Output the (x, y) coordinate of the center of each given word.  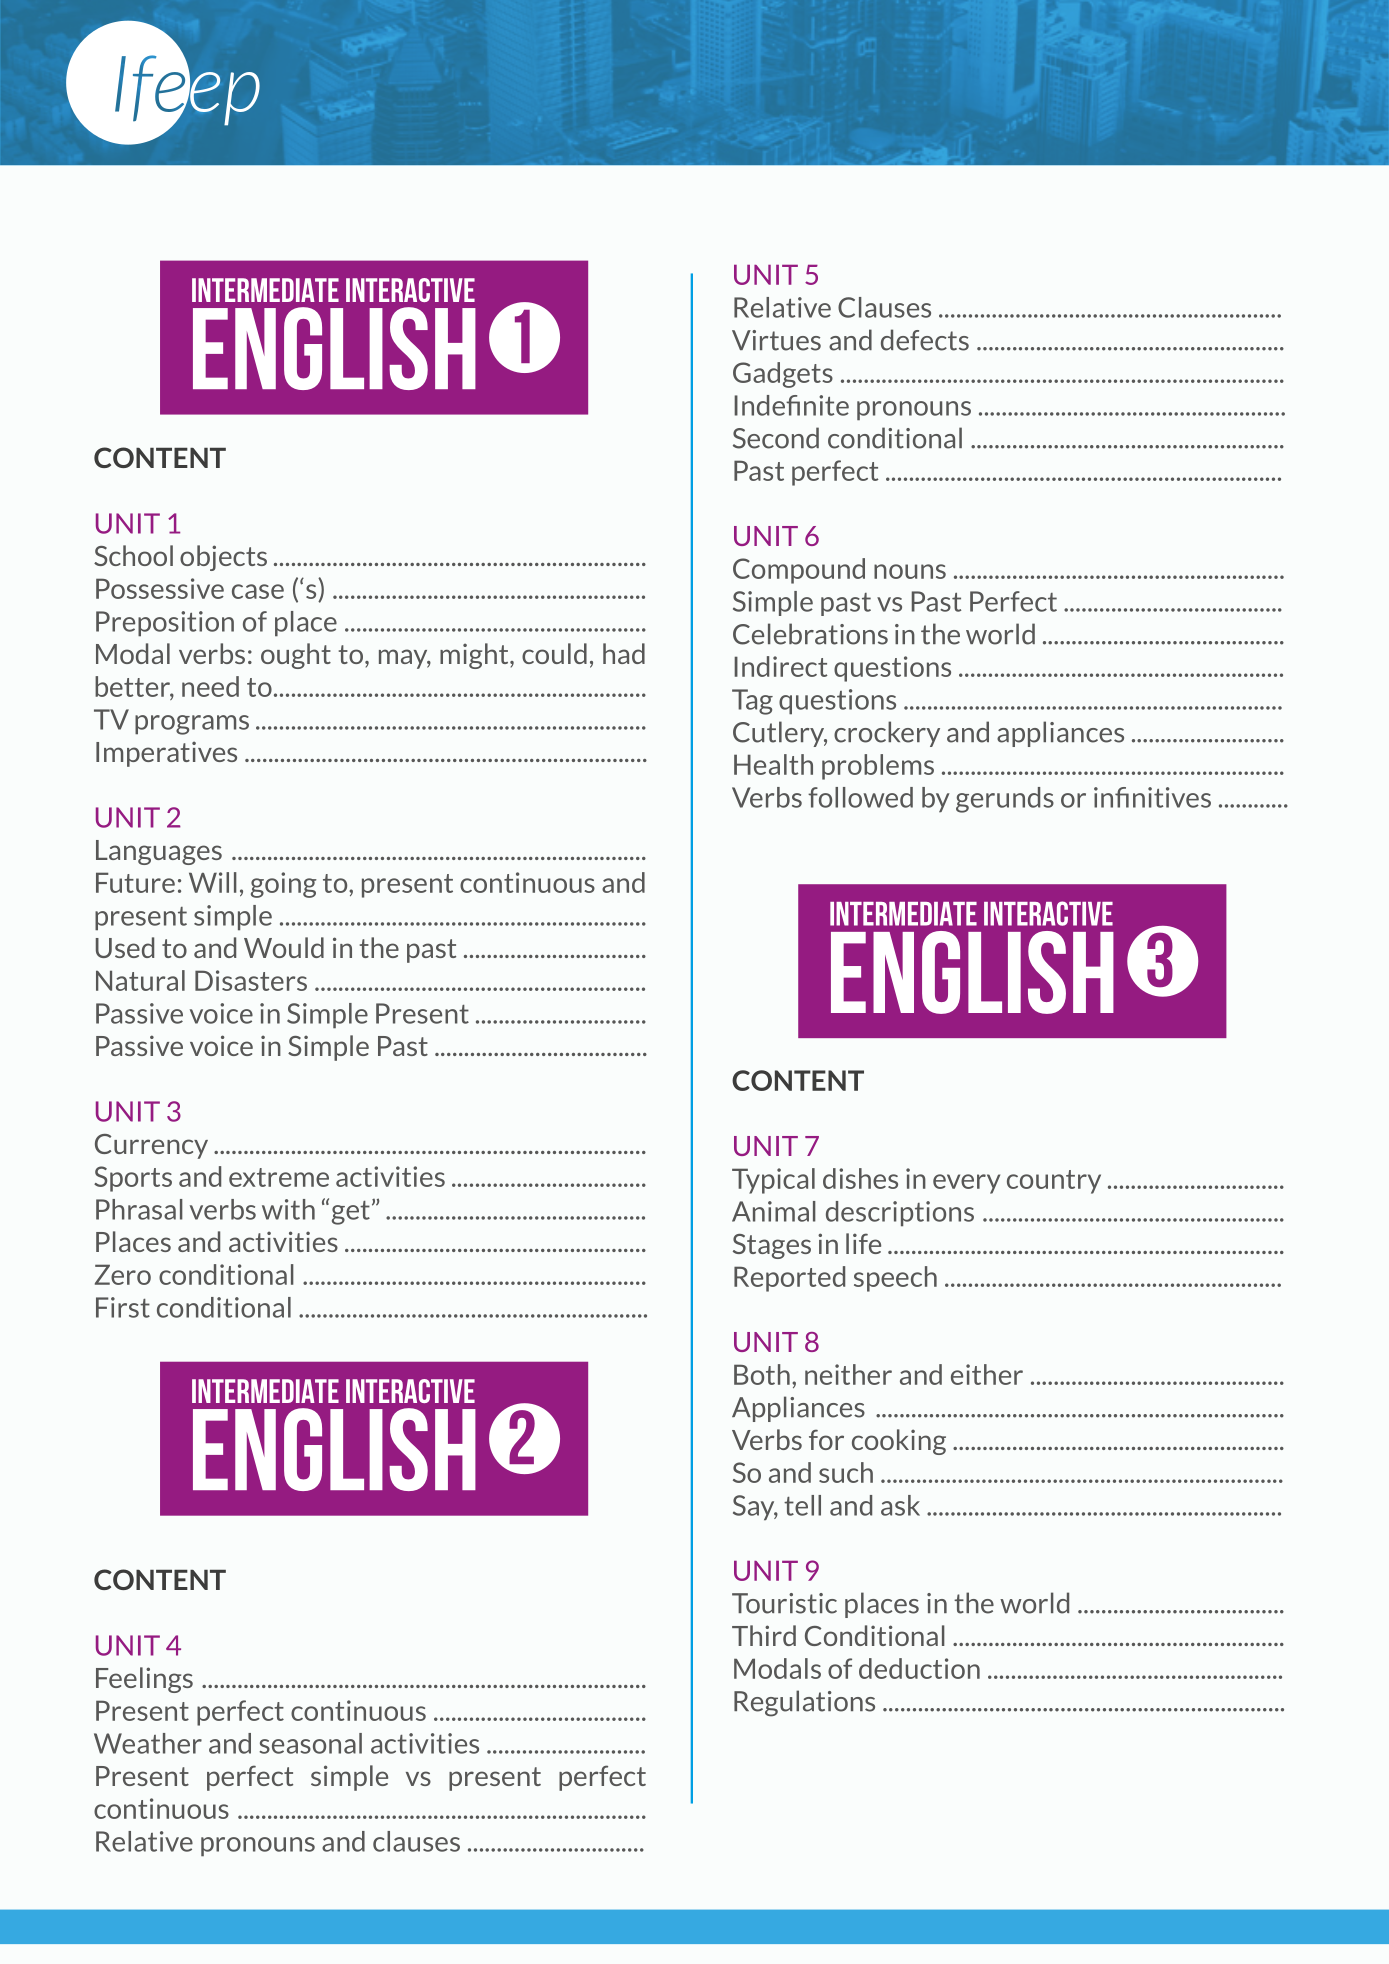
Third (764, 1635)
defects (925, 340)
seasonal (310, 1743)
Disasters (251, 980)
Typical (773, 1181)
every (966, 1184)
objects (223, 558)
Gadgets (783, 375)
